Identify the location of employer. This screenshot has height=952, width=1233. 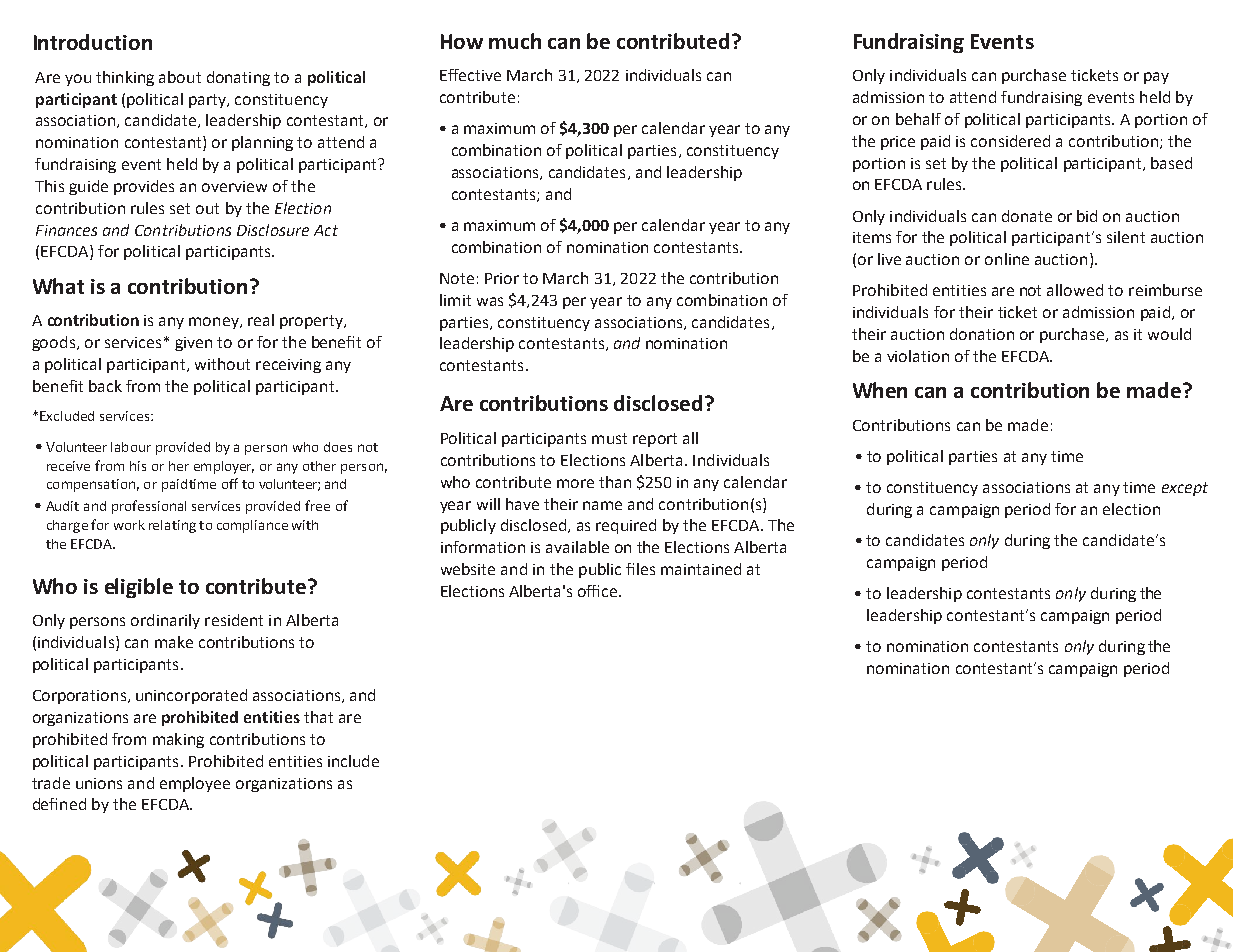
(224, 467).
